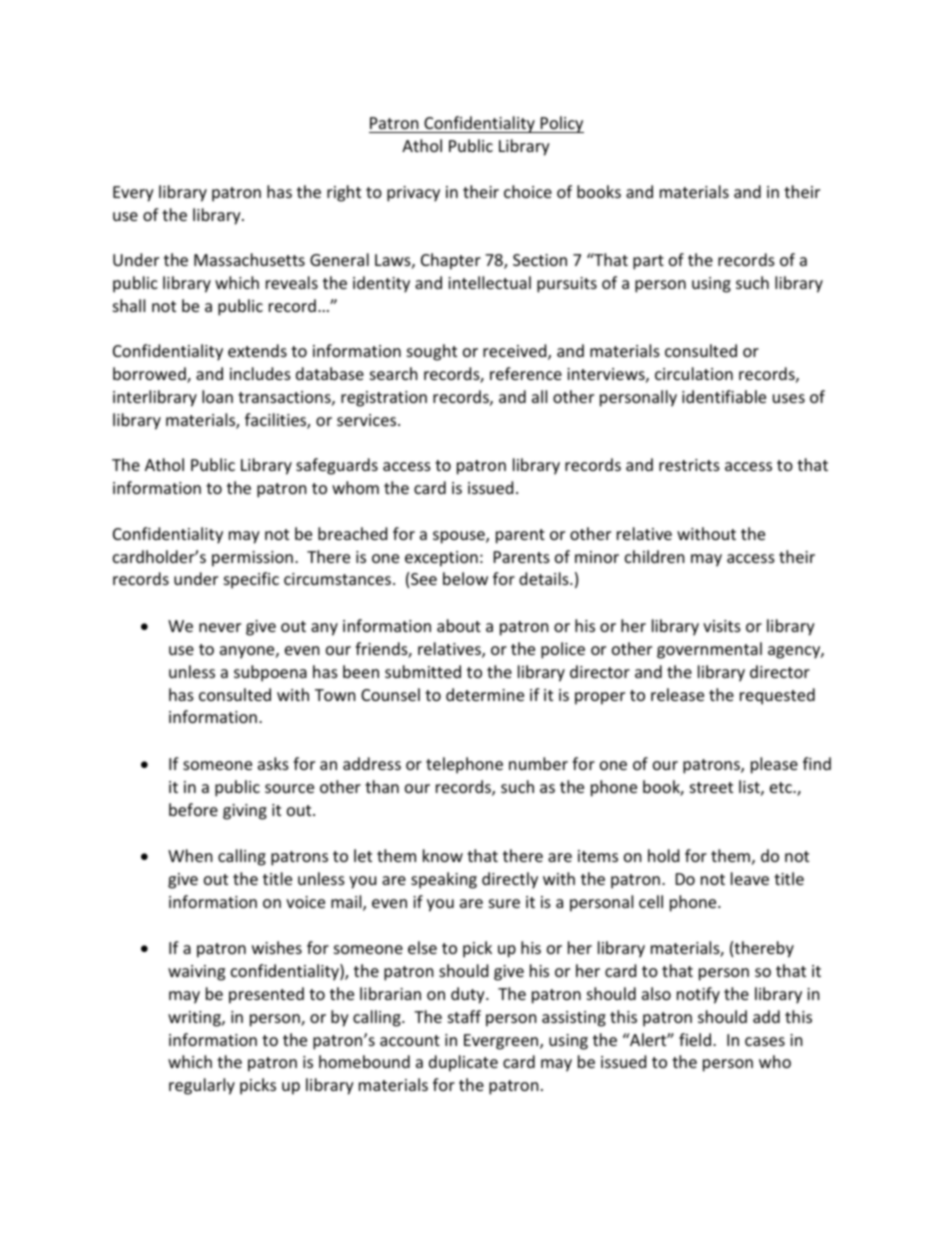 This screenshot has height=1233, width=952. I want to click on part, so click(648, 262).
